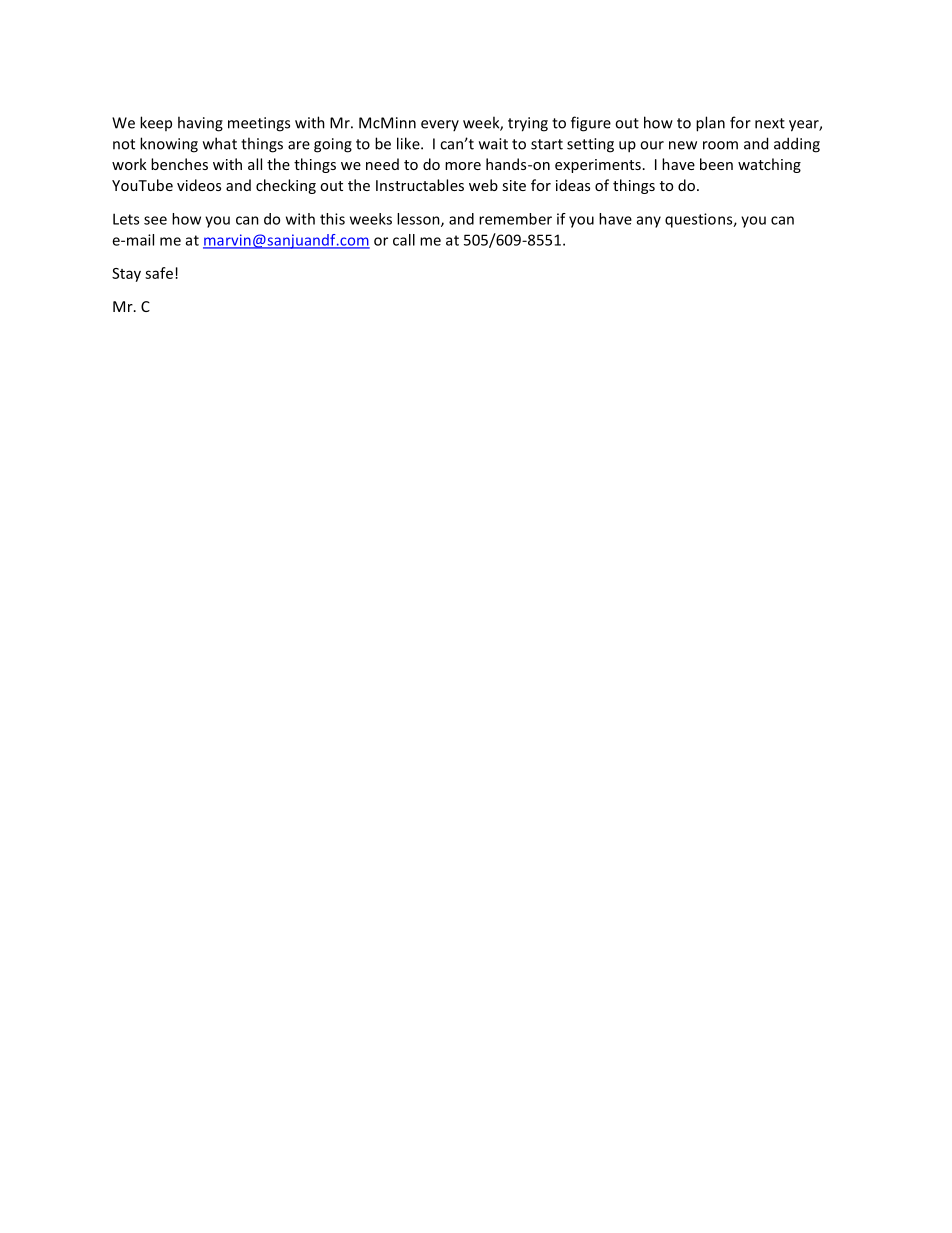 The width and height of the screenshot is (952, 1233). Describe the element at coordinates (200, 124) in the screenshot. I see `having` at that location.
